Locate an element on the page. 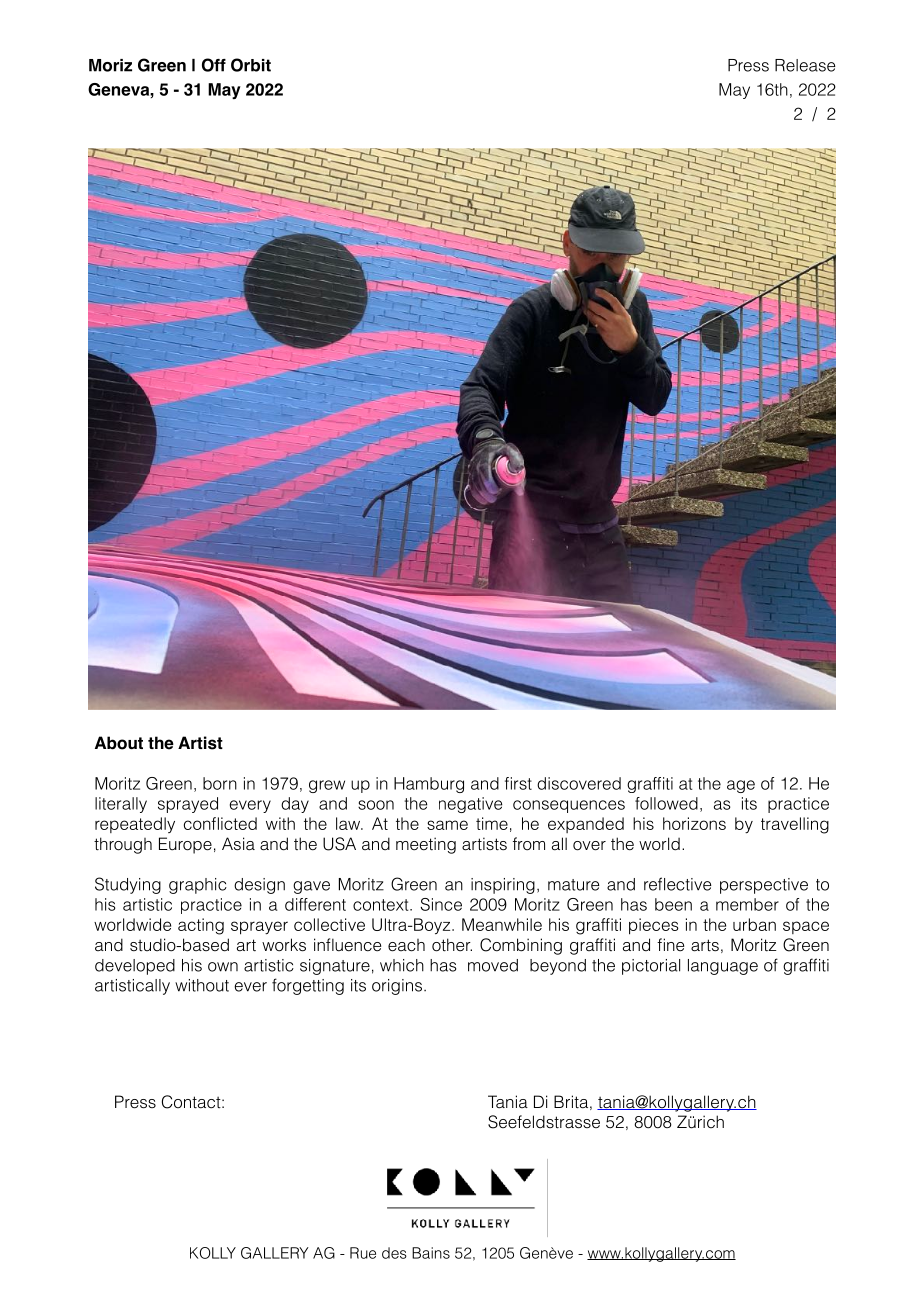  Rue is located at coordinates (363, 1253).
